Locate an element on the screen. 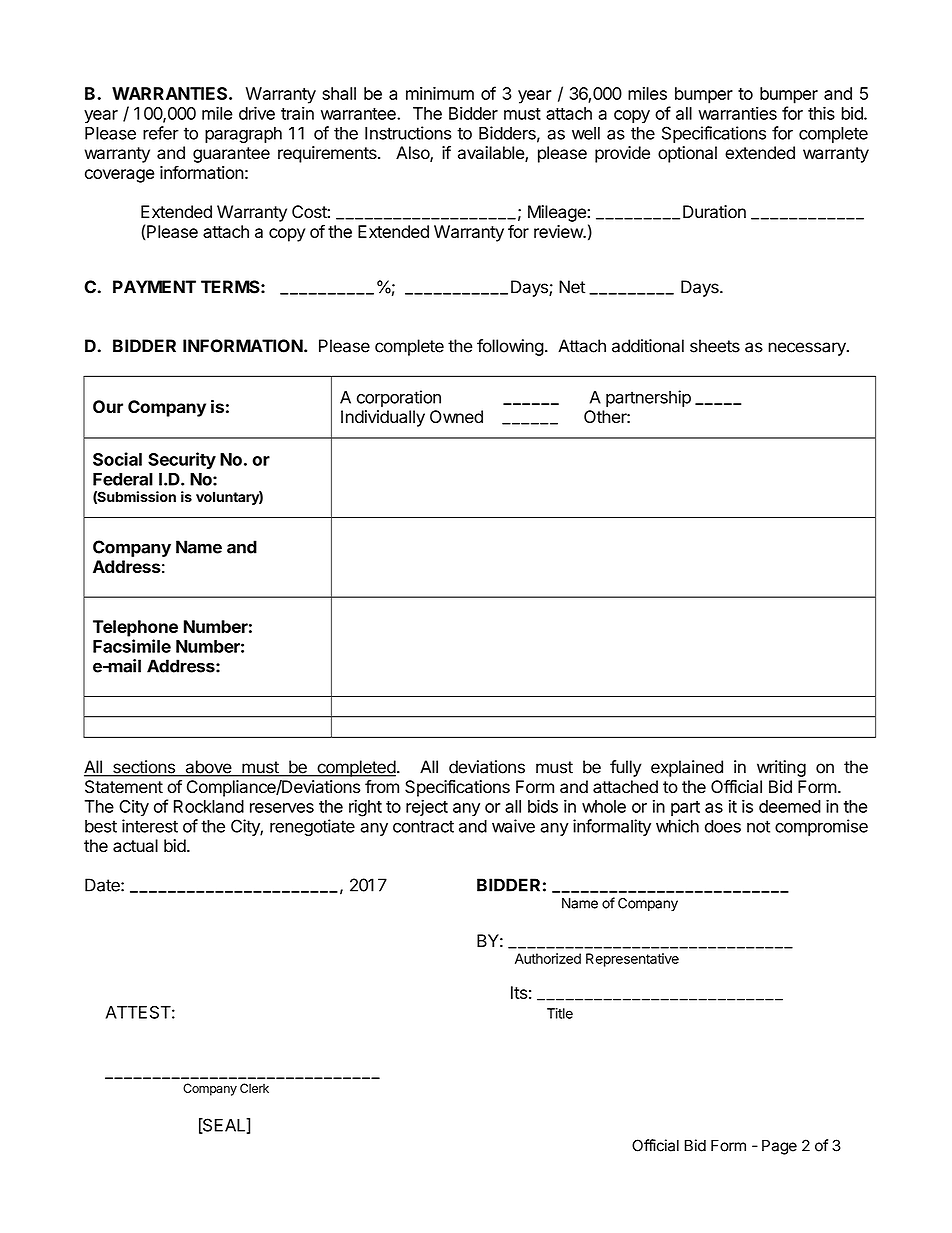 The width and height of the screenshot is (952, 1233). optional is located at coordinates (687, 154).
